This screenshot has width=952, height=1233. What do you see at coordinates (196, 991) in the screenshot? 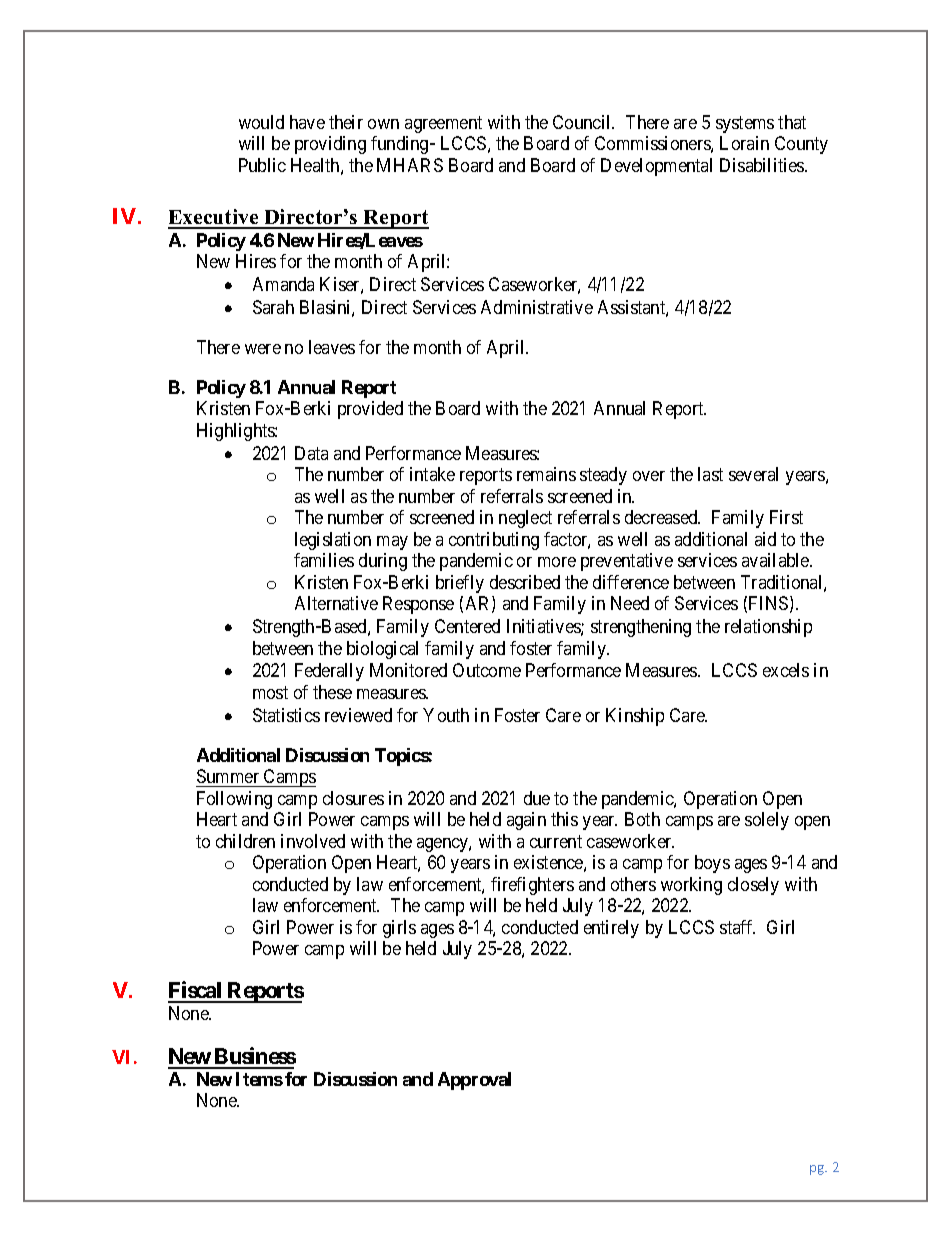
I see `Fiscal` at bounding box center [196, 991].
